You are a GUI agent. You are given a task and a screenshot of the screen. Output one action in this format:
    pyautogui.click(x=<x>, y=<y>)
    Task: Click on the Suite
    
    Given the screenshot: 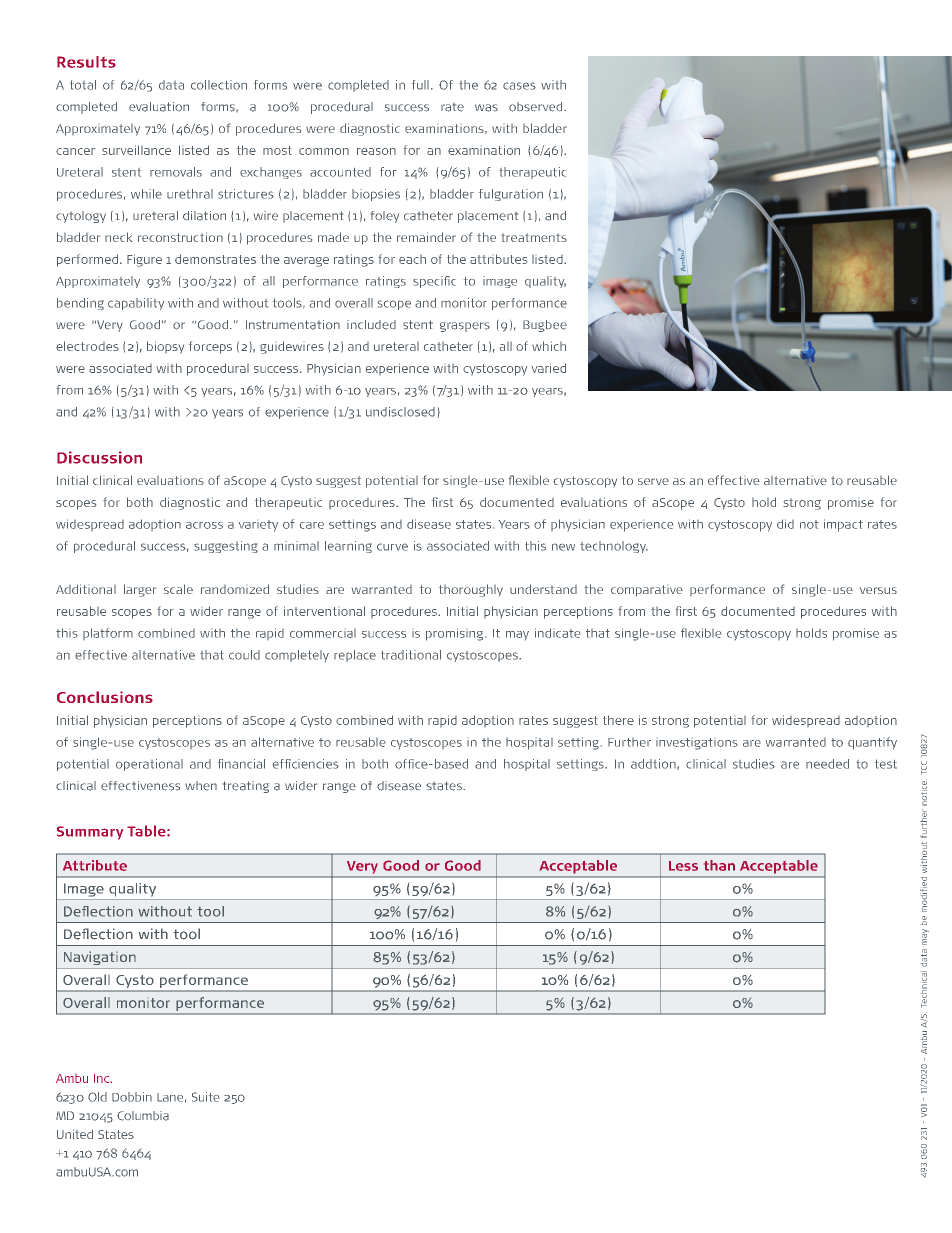 What is the action you would take?
    pyautogui.click(x=206, y=1097)
